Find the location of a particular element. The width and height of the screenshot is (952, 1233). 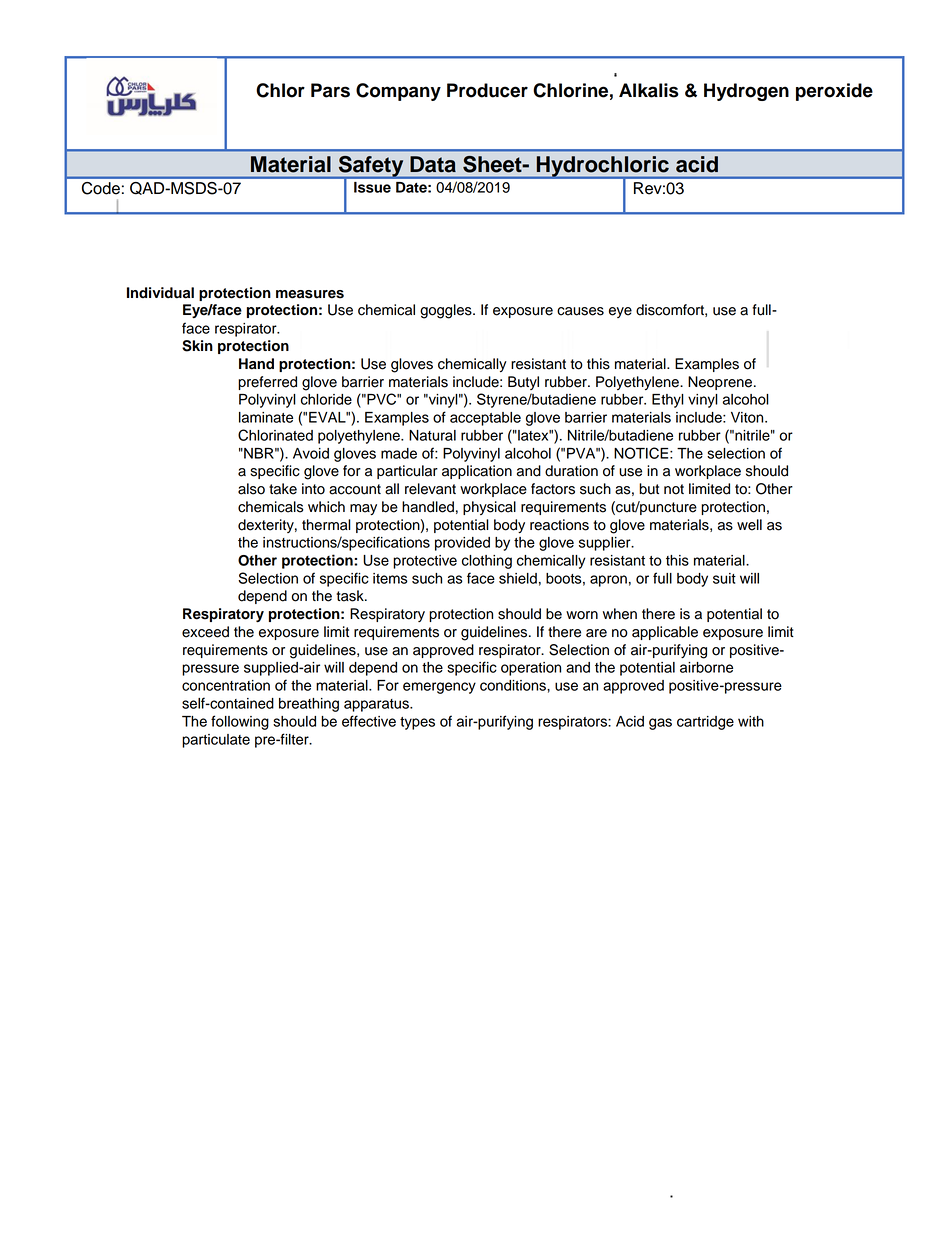

following is located at coordinates (240, 722).
